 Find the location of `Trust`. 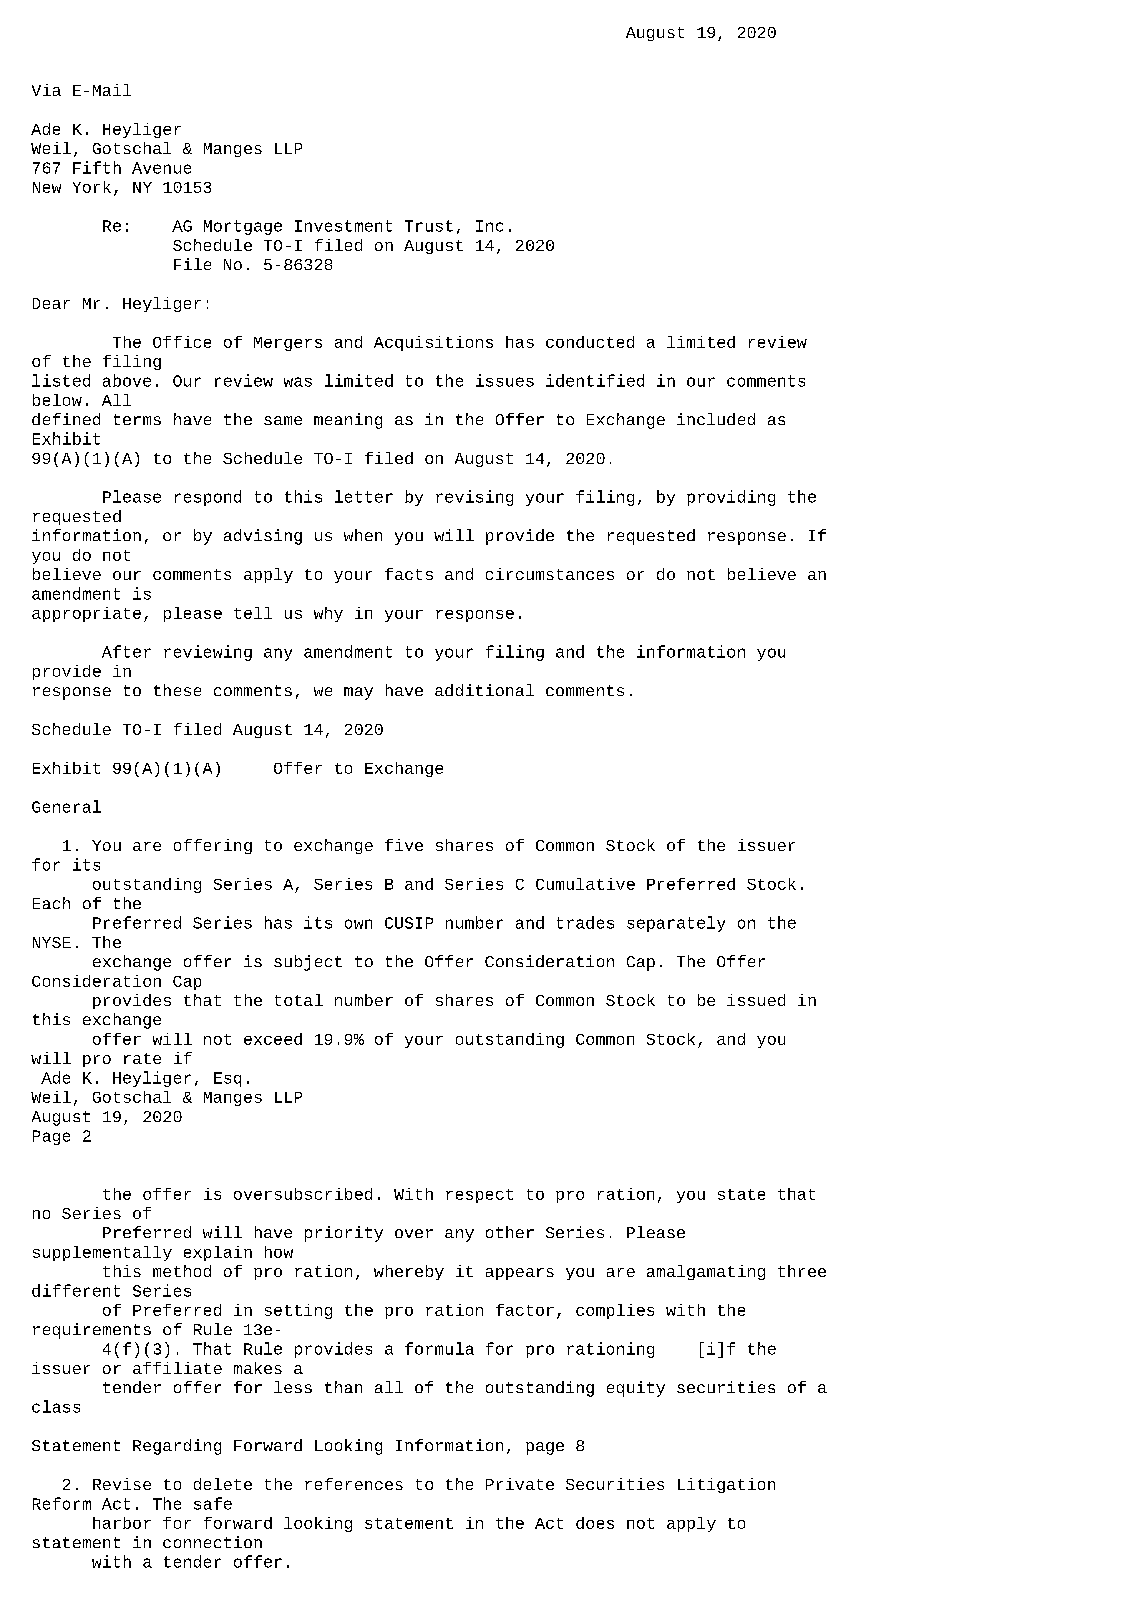

Trust is located at coordinates (429, 226).
